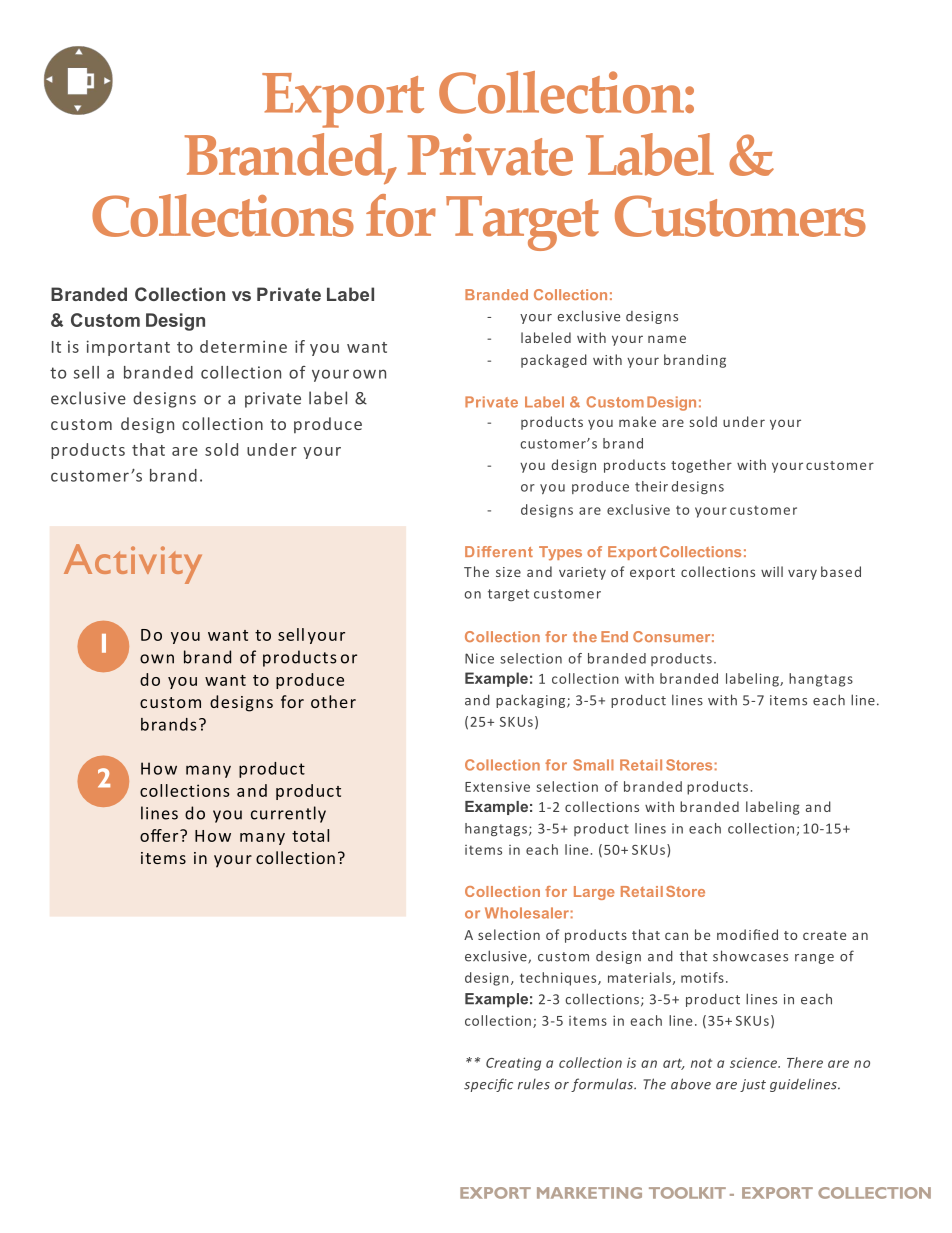  What do you see at coordinates (702, 977) in the page?
I see `motifs` at bounding box center [702, 977].
